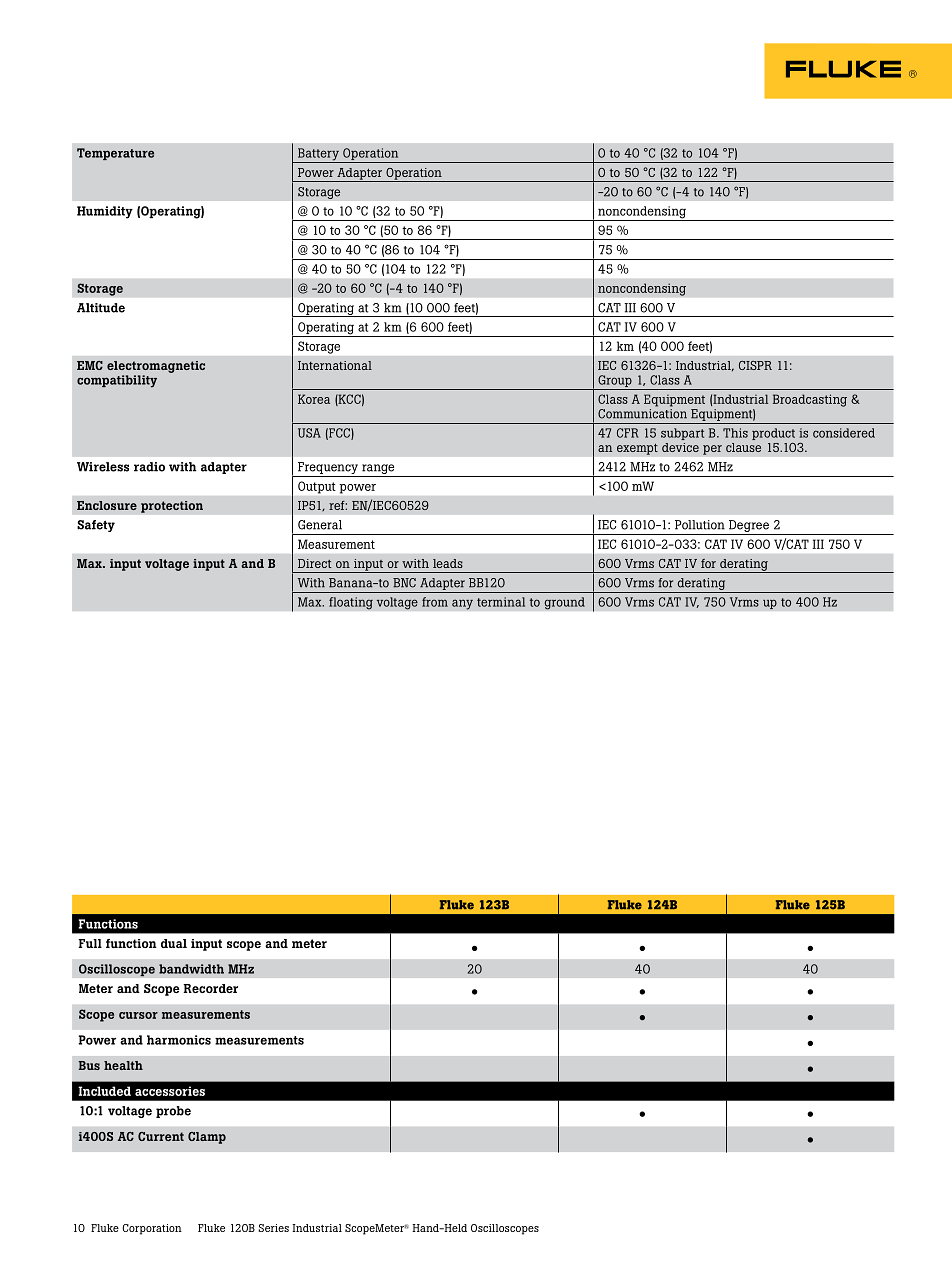 This image has height=1270, width=952. Describe the element at coordinates (210, 988) in the image. I see `Recorder` at that location.
